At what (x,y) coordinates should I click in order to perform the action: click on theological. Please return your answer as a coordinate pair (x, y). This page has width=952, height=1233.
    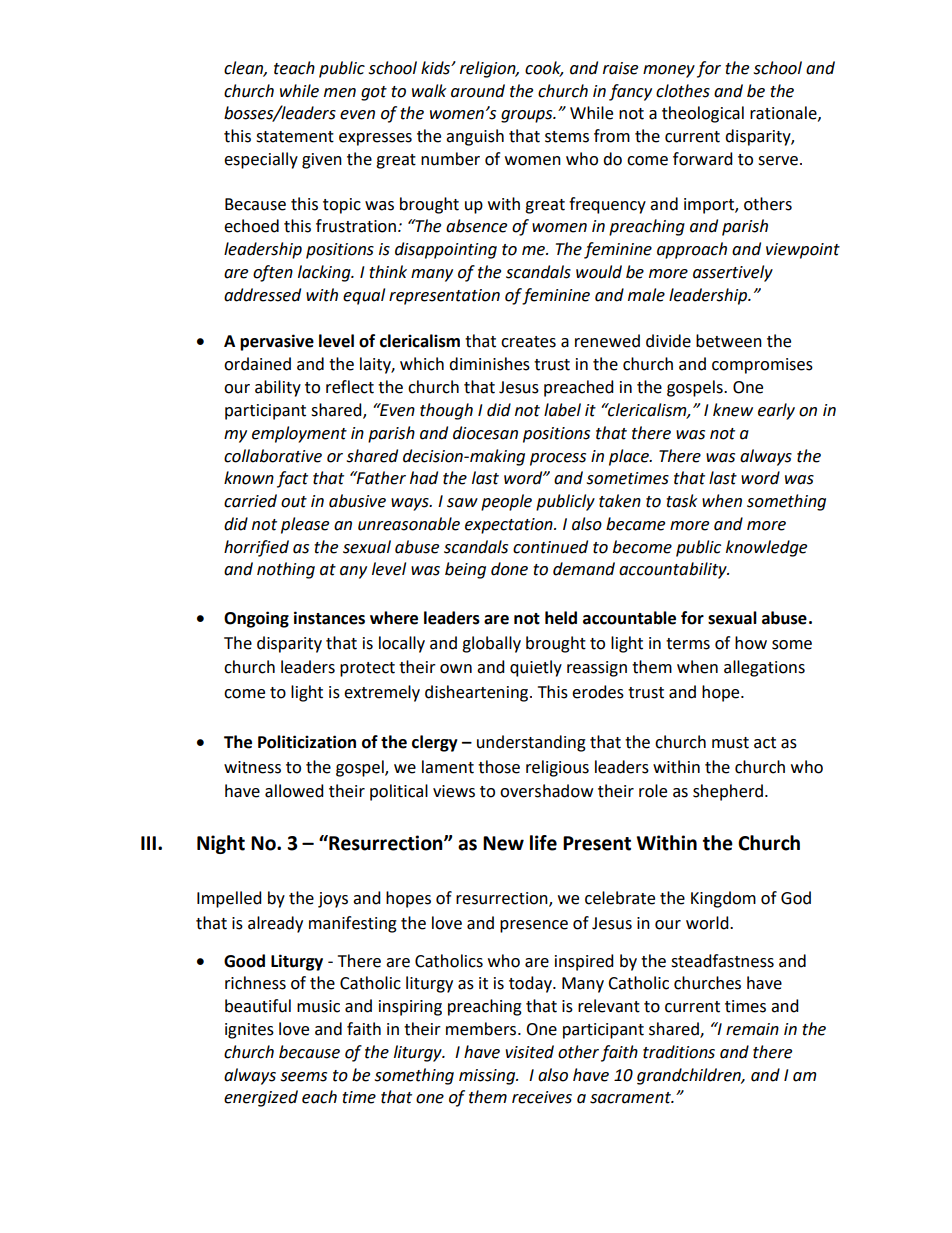
    Looking at the image, I should click on (703, 114).
